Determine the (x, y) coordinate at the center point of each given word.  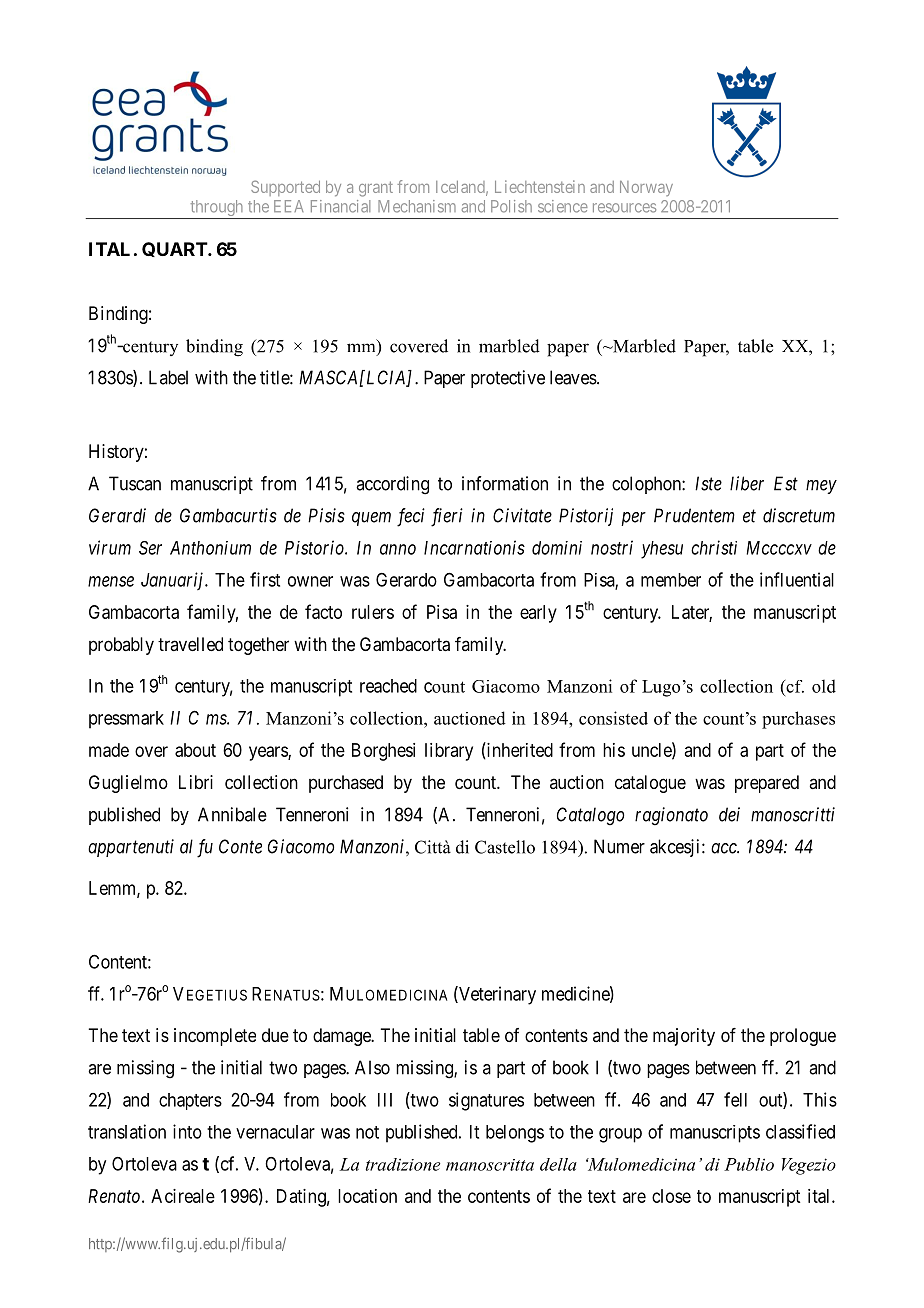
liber (747, 483)
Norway (646, 188)
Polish (511, 206)
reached (388, 686)
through (217, 209)
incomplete (215, 1037)
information (505, 483)
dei (729, 814)
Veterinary (496, 995)
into (187, 1131)
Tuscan (135, 483)
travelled (190, 644)
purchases (798, 720)
